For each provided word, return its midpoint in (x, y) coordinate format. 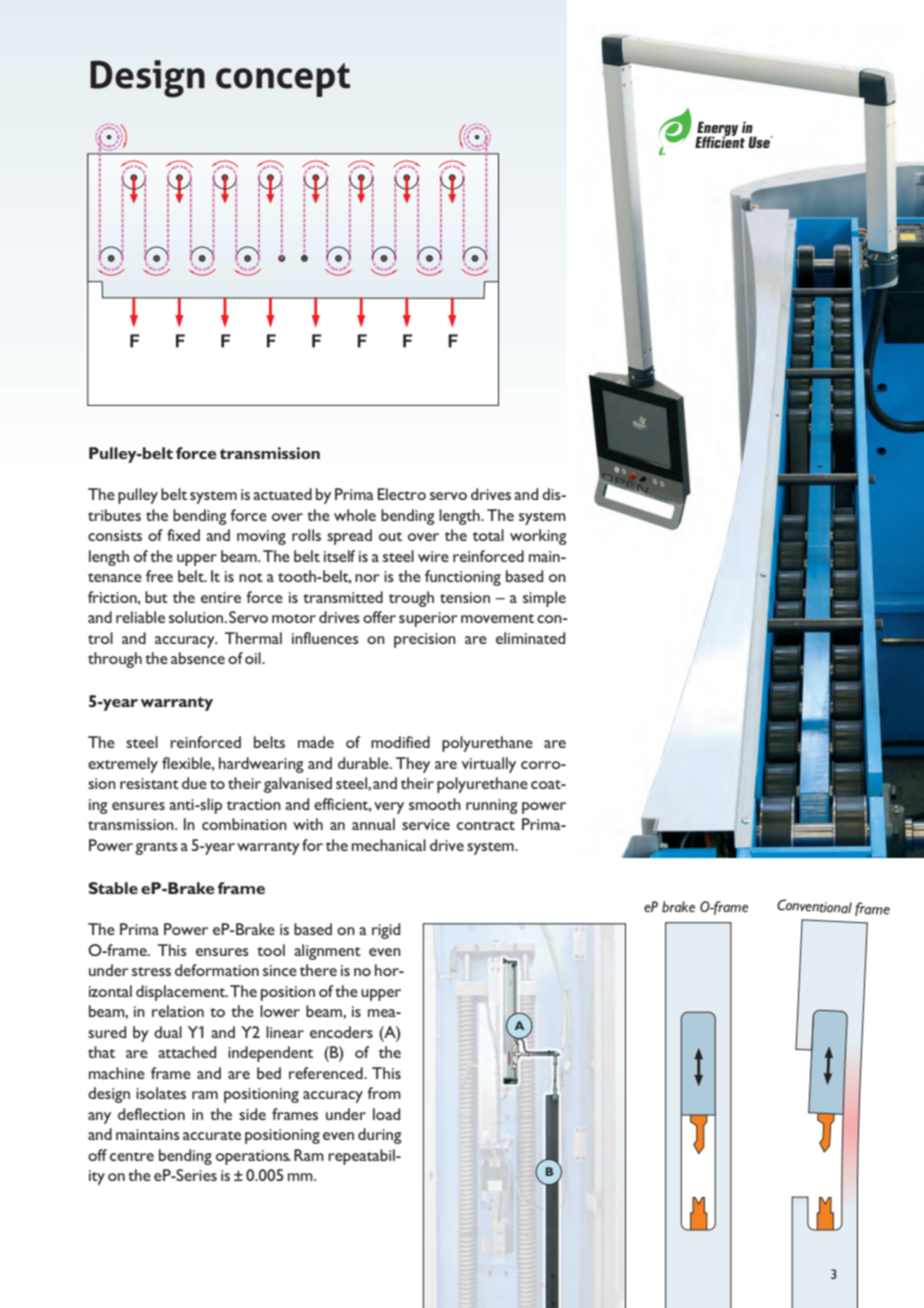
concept (283, 80)
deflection (151, 1114)
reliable (140, 617)
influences (325, 638)
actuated (282, 494)
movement (497, 618)
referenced (327, 1073)
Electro (402, 494)
